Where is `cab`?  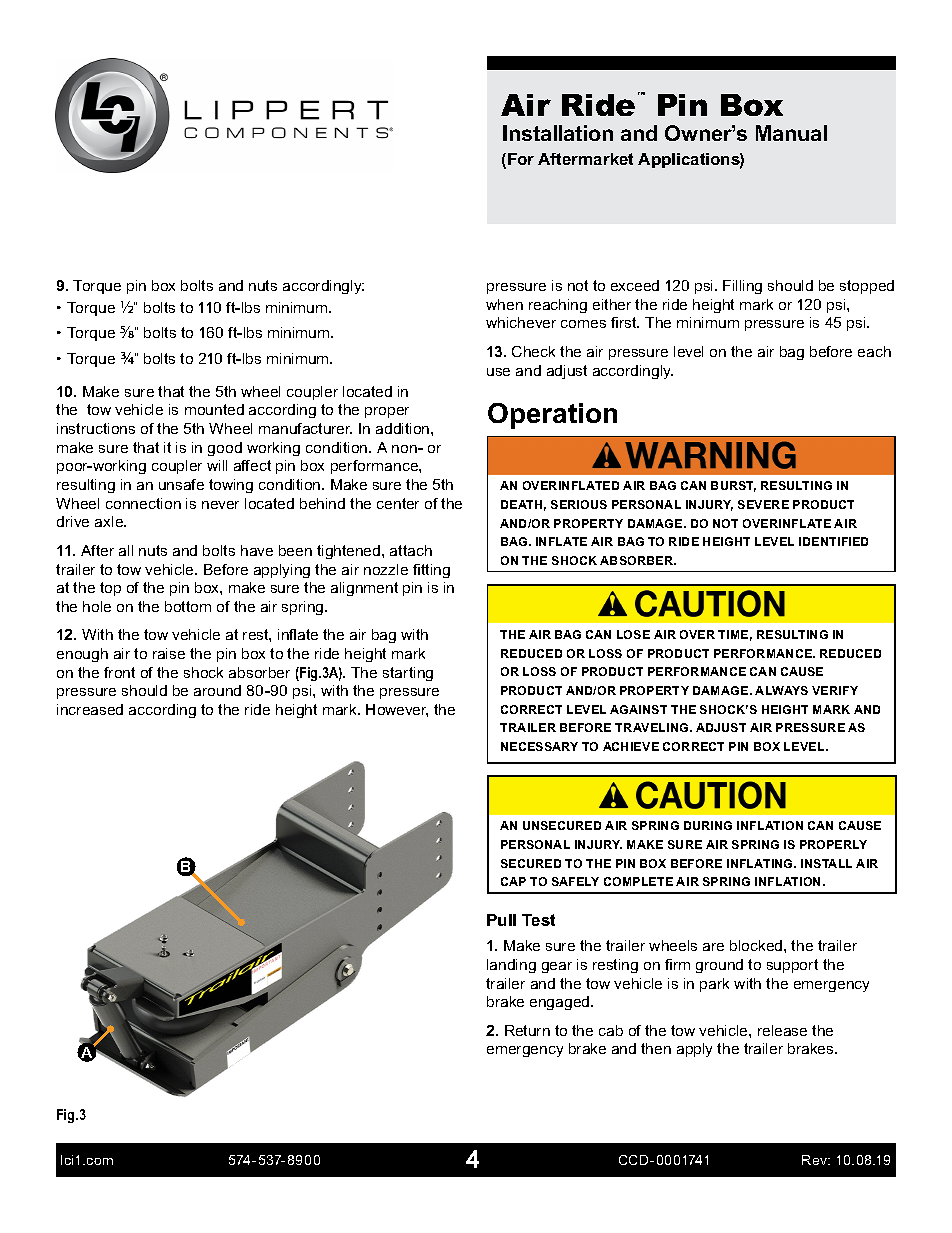
cab is located at coordinates (611, 1030).
